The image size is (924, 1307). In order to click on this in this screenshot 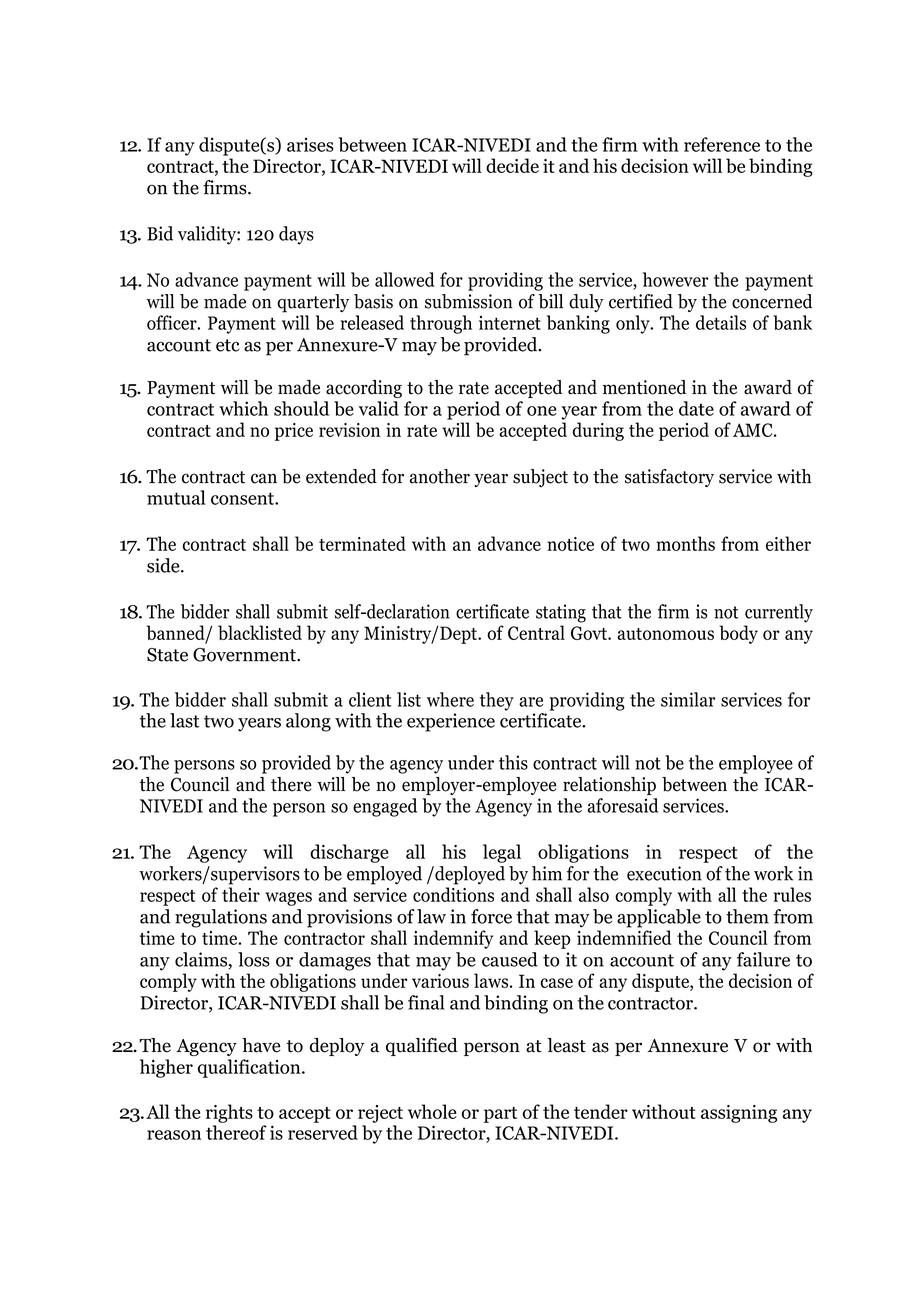, I will do `click(513, 762)`.
